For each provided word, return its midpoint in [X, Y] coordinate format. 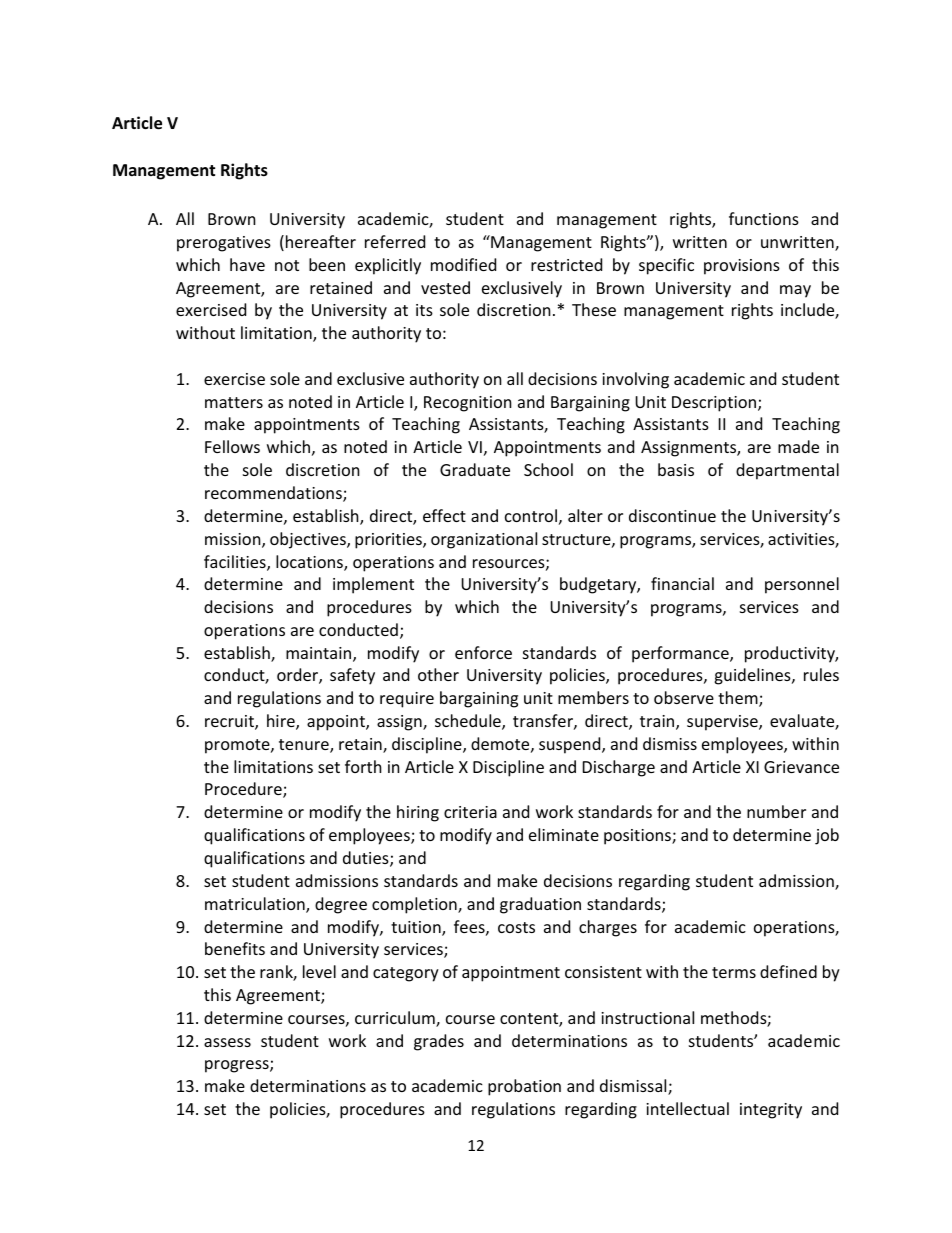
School [548, 469]
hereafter [321, 241]
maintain [320, 654]
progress [238, 1066]
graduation [540, 905]
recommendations [274, 494]
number [776, 811]
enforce [483, 652]
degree [341, 905]
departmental [787, 471]
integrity [771, 1111]
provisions [742, 267]
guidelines [753, 676]
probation [524, 1087]
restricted [566, 264]
